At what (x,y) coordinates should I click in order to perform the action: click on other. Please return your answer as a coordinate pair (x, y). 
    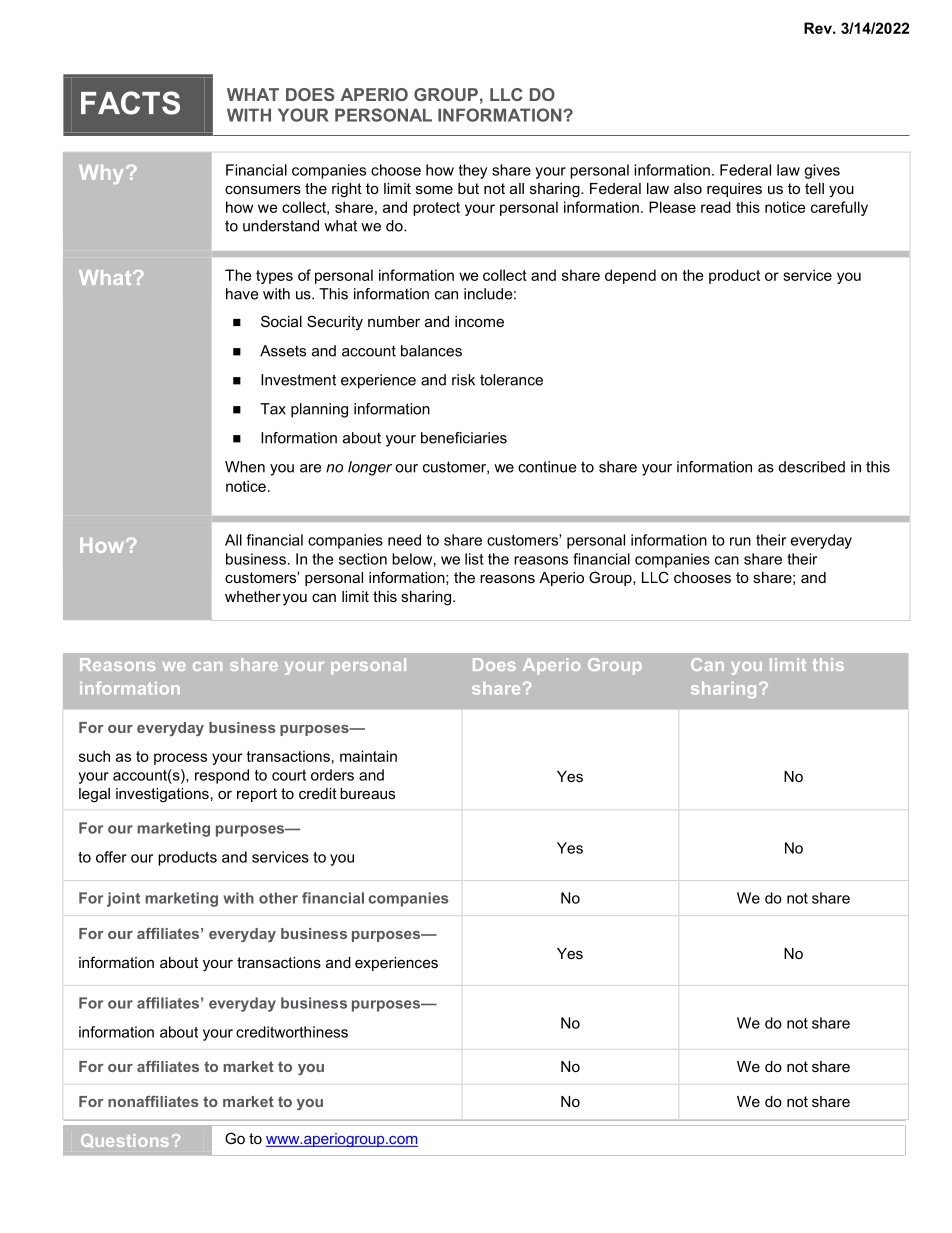
    Looking at the image, I should click on (278, 898).
